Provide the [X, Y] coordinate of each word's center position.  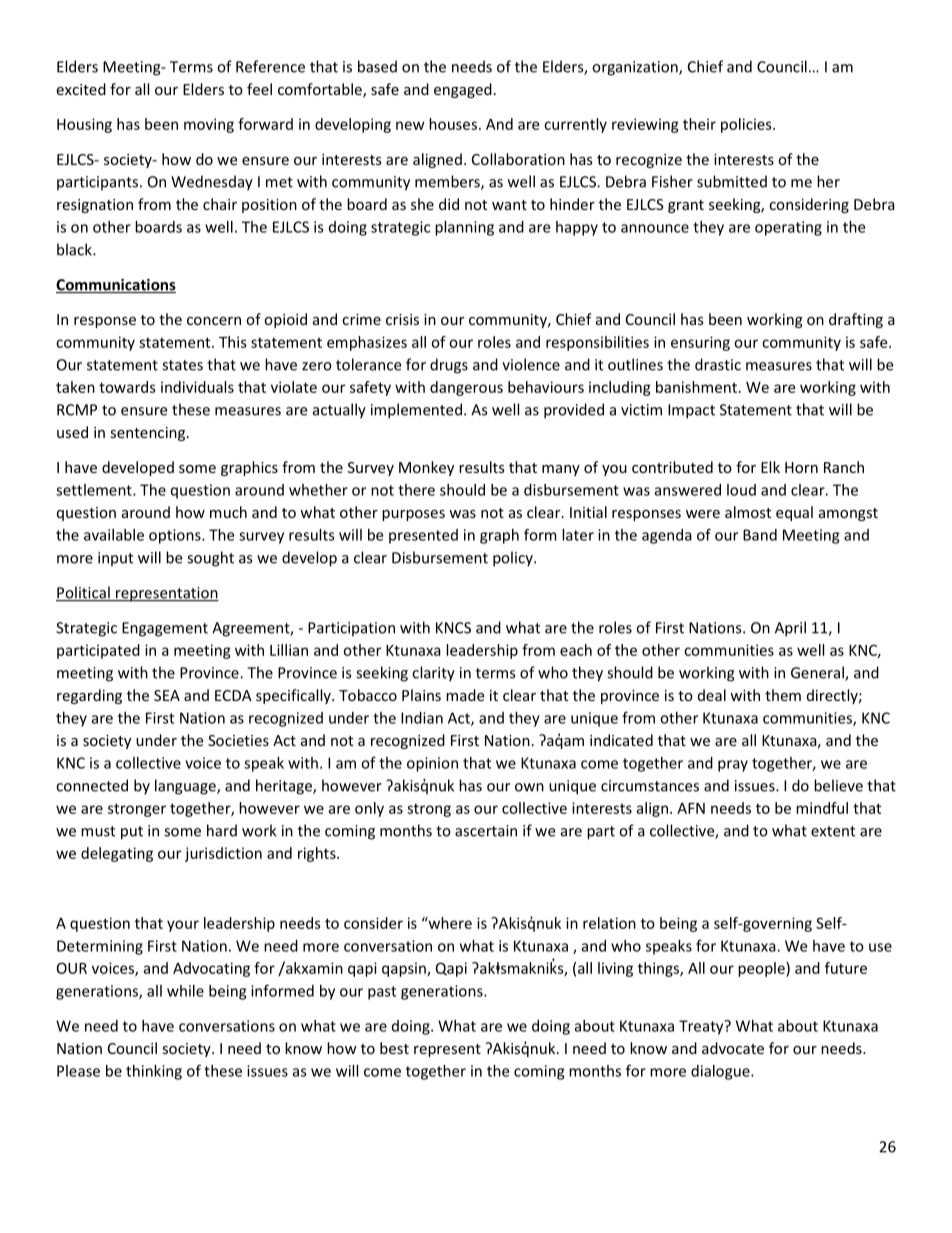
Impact [691, 411]
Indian [422, 718]
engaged [463, 90]
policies [747, 125]
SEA [167, 695]
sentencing [149, 434]
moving [209, 125]
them [783, 695]
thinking [154, 1072]
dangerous [466, 388]
